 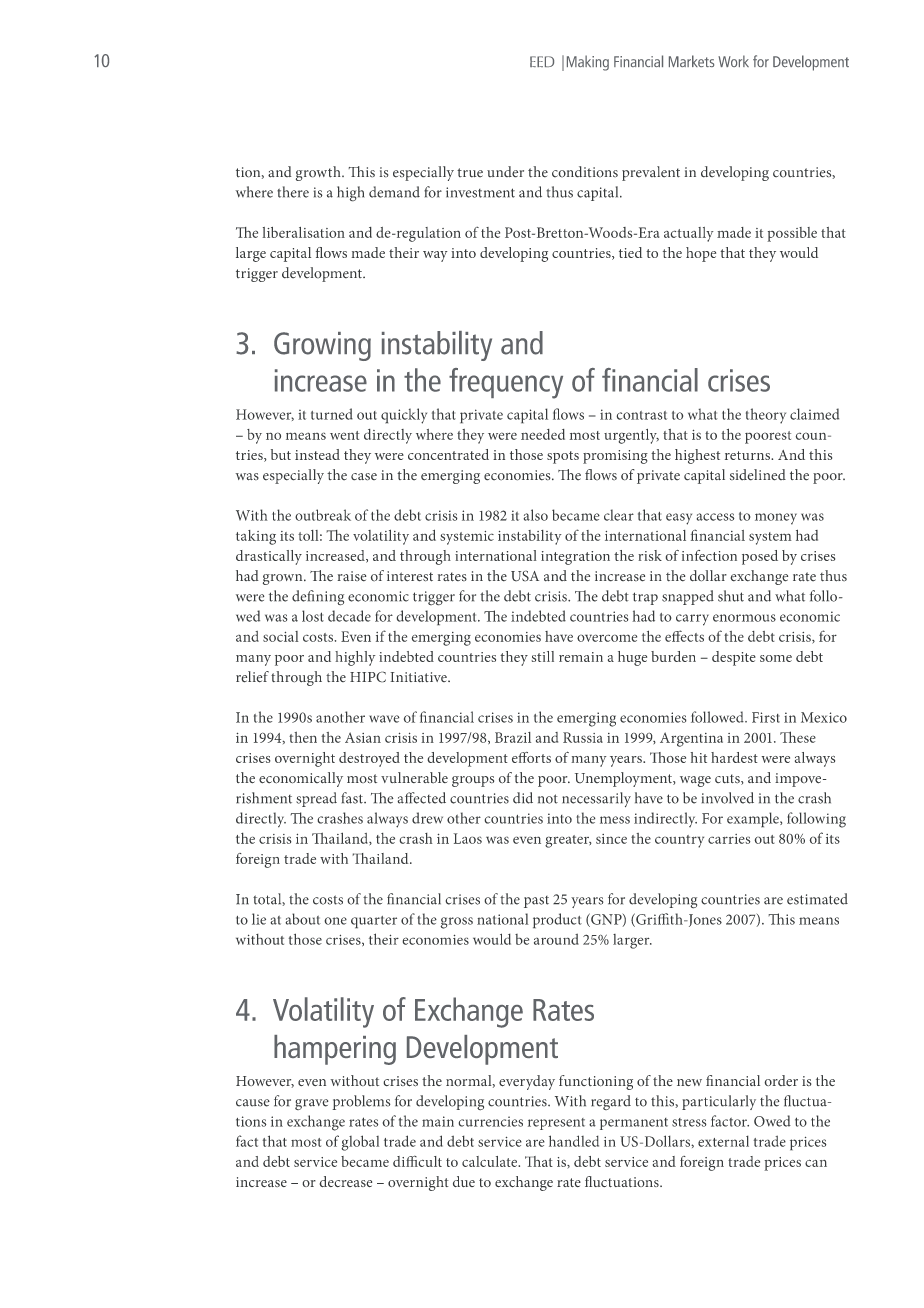 I want to click on frequency, so click(x=506, y=383).
